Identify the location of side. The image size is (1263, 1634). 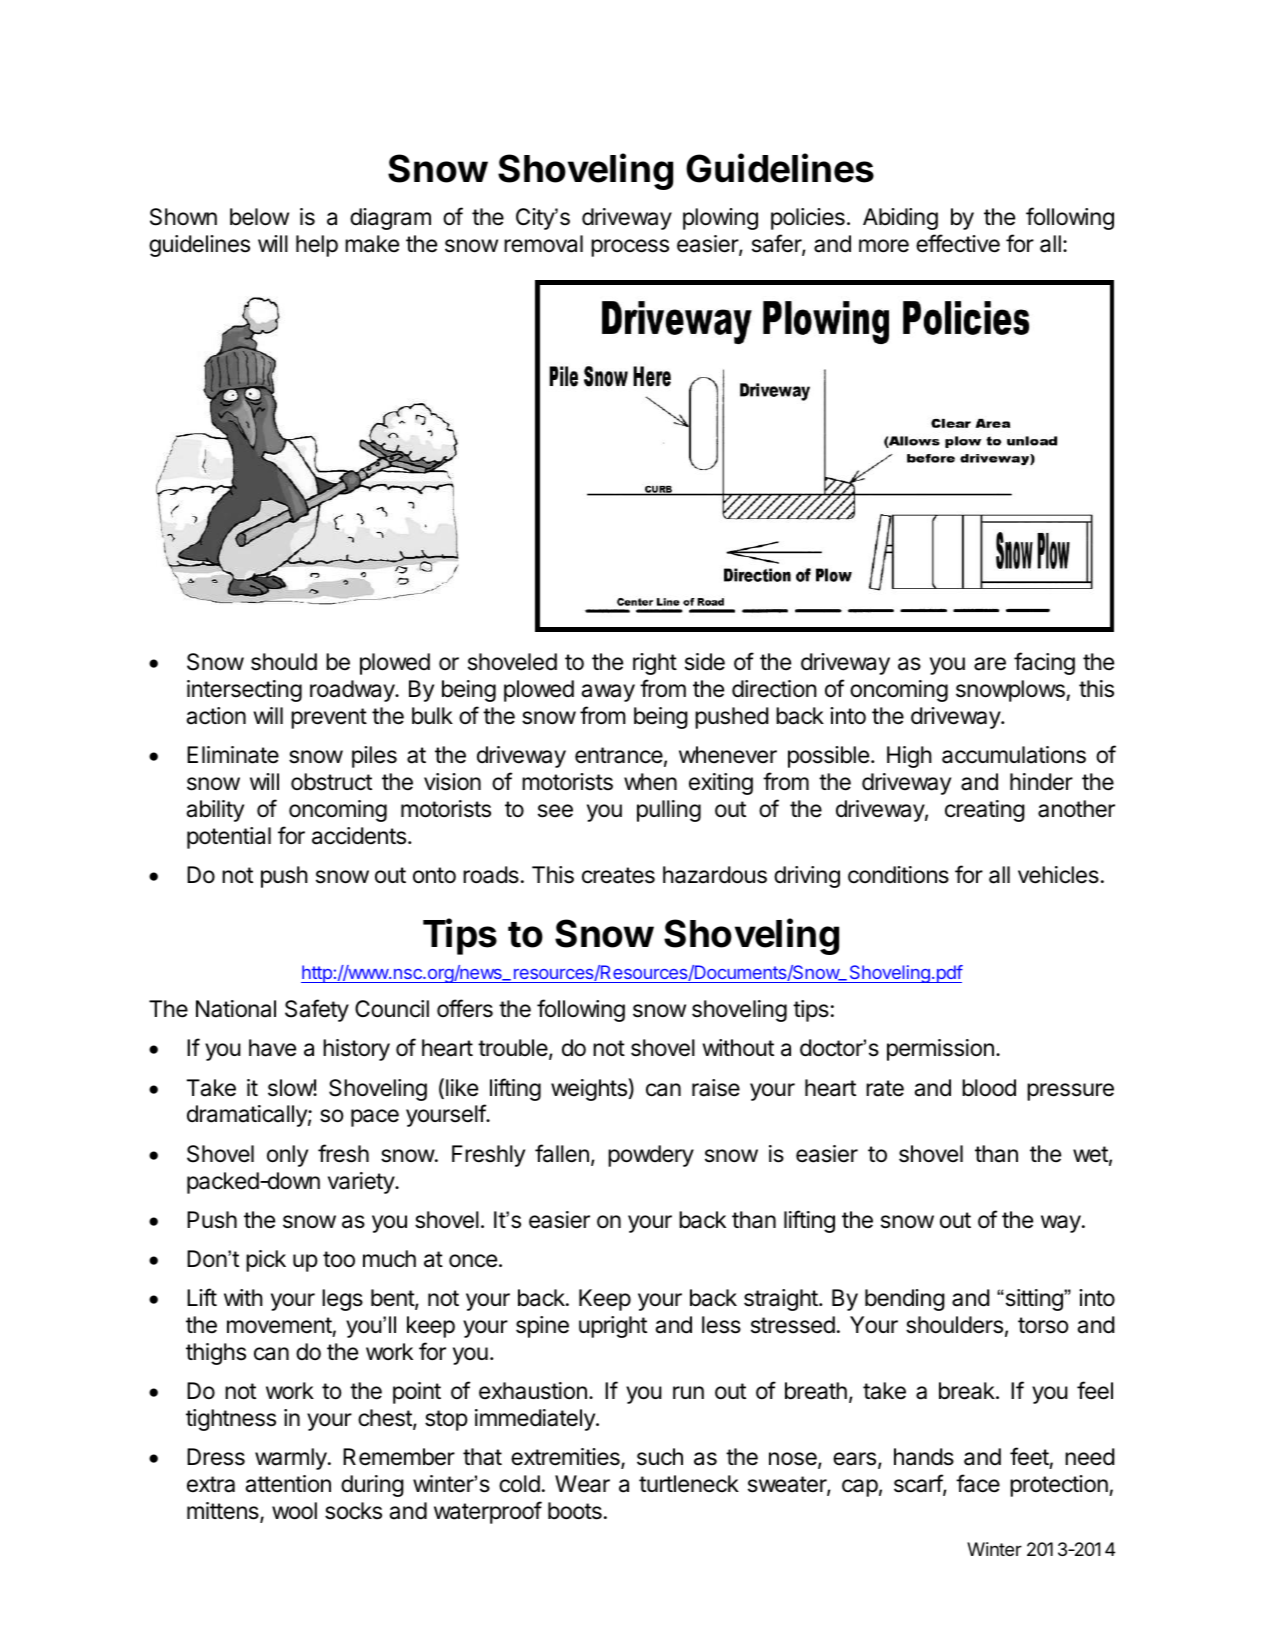
(705, 662).
